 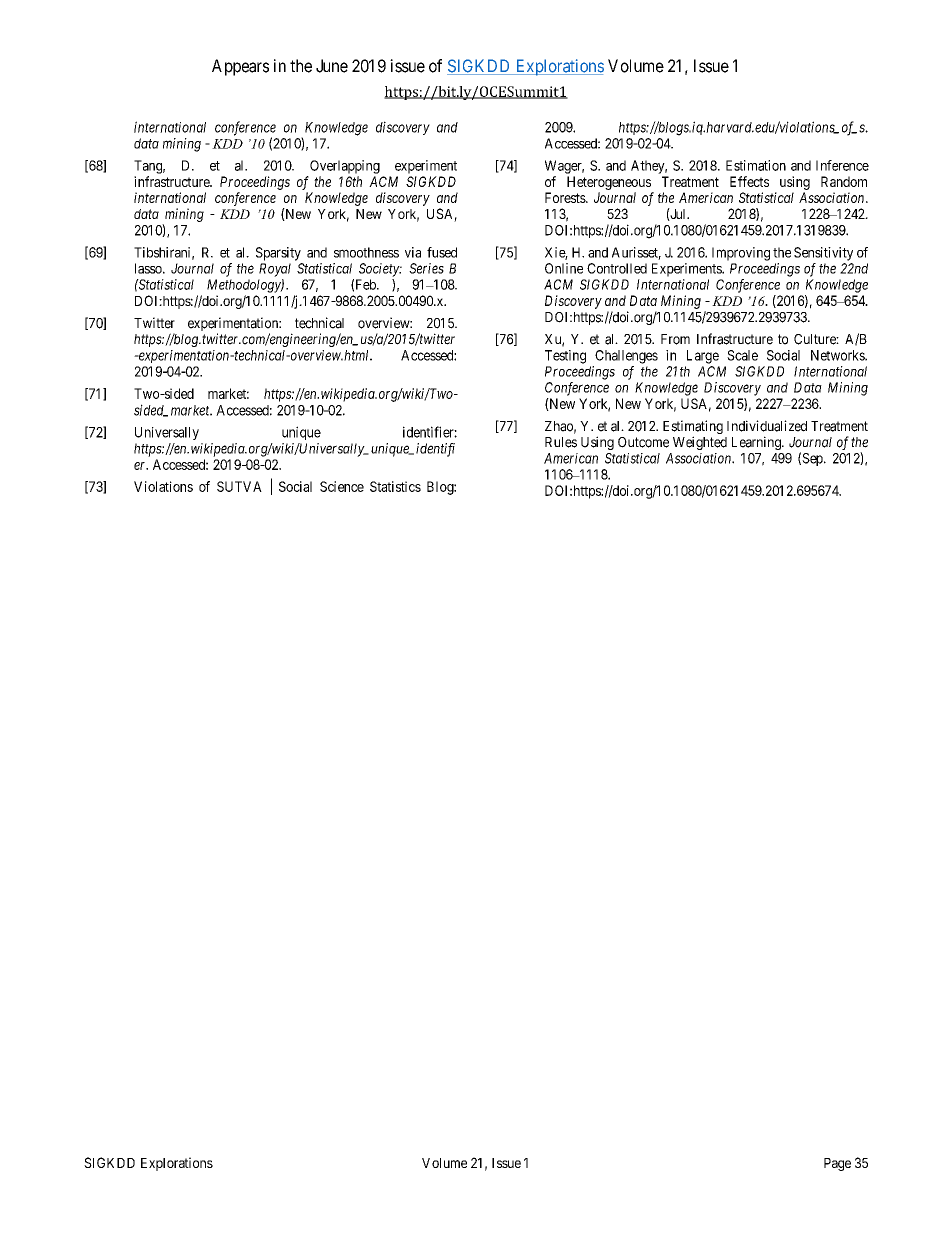 What do you see at coordinates (767, 426) in the screenshot?
I see `Individualized` at bounding box center [767, 426].
